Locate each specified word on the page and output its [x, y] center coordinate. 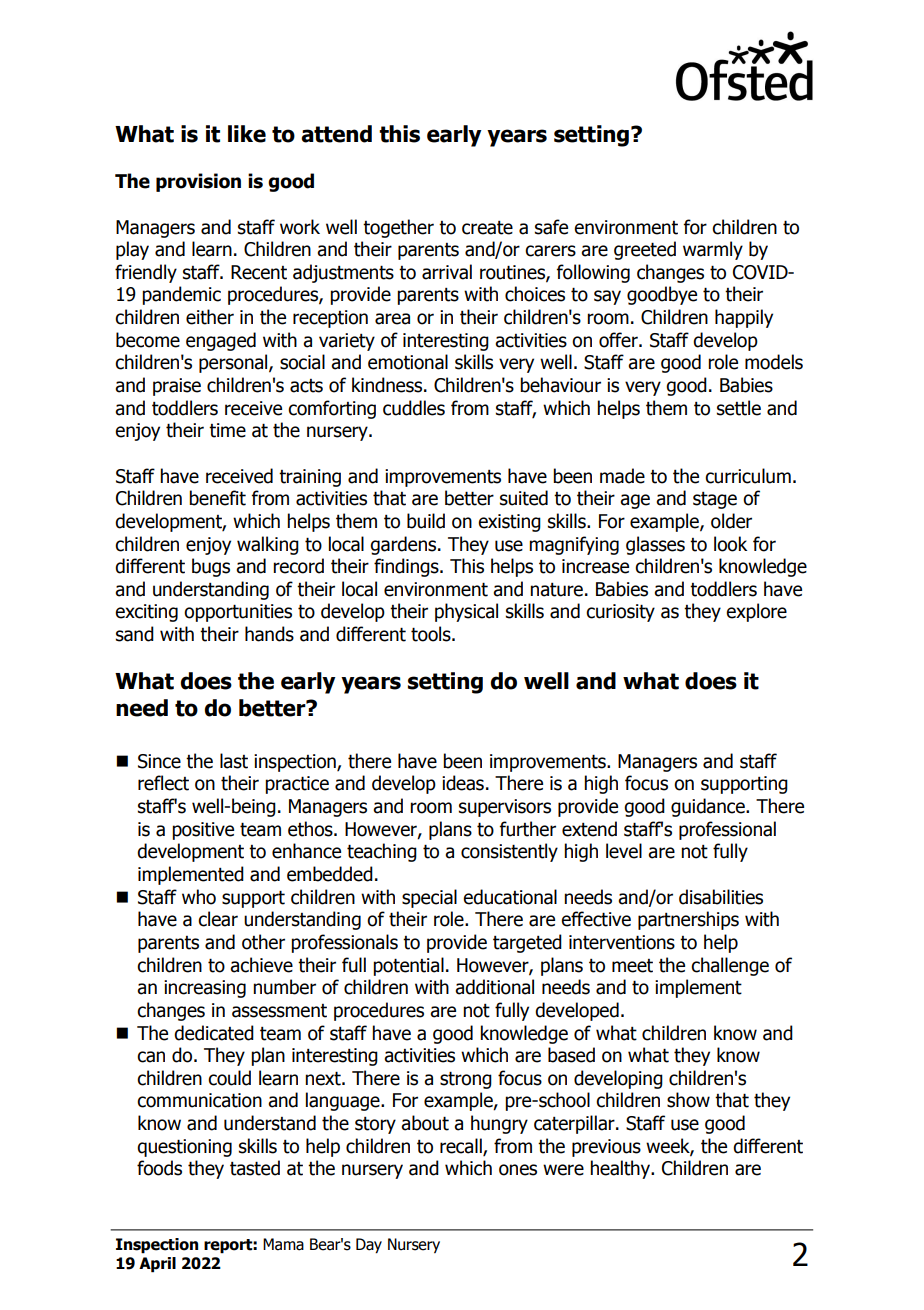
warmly [713, 250]
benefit [217, 498]
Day [369, 1245]
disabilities [721, 897]
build [426, 521]
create [487, 228]
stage [715, 500]
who [199, 897]
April [157, 1265]
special [429, 898]
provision [198, 182]
